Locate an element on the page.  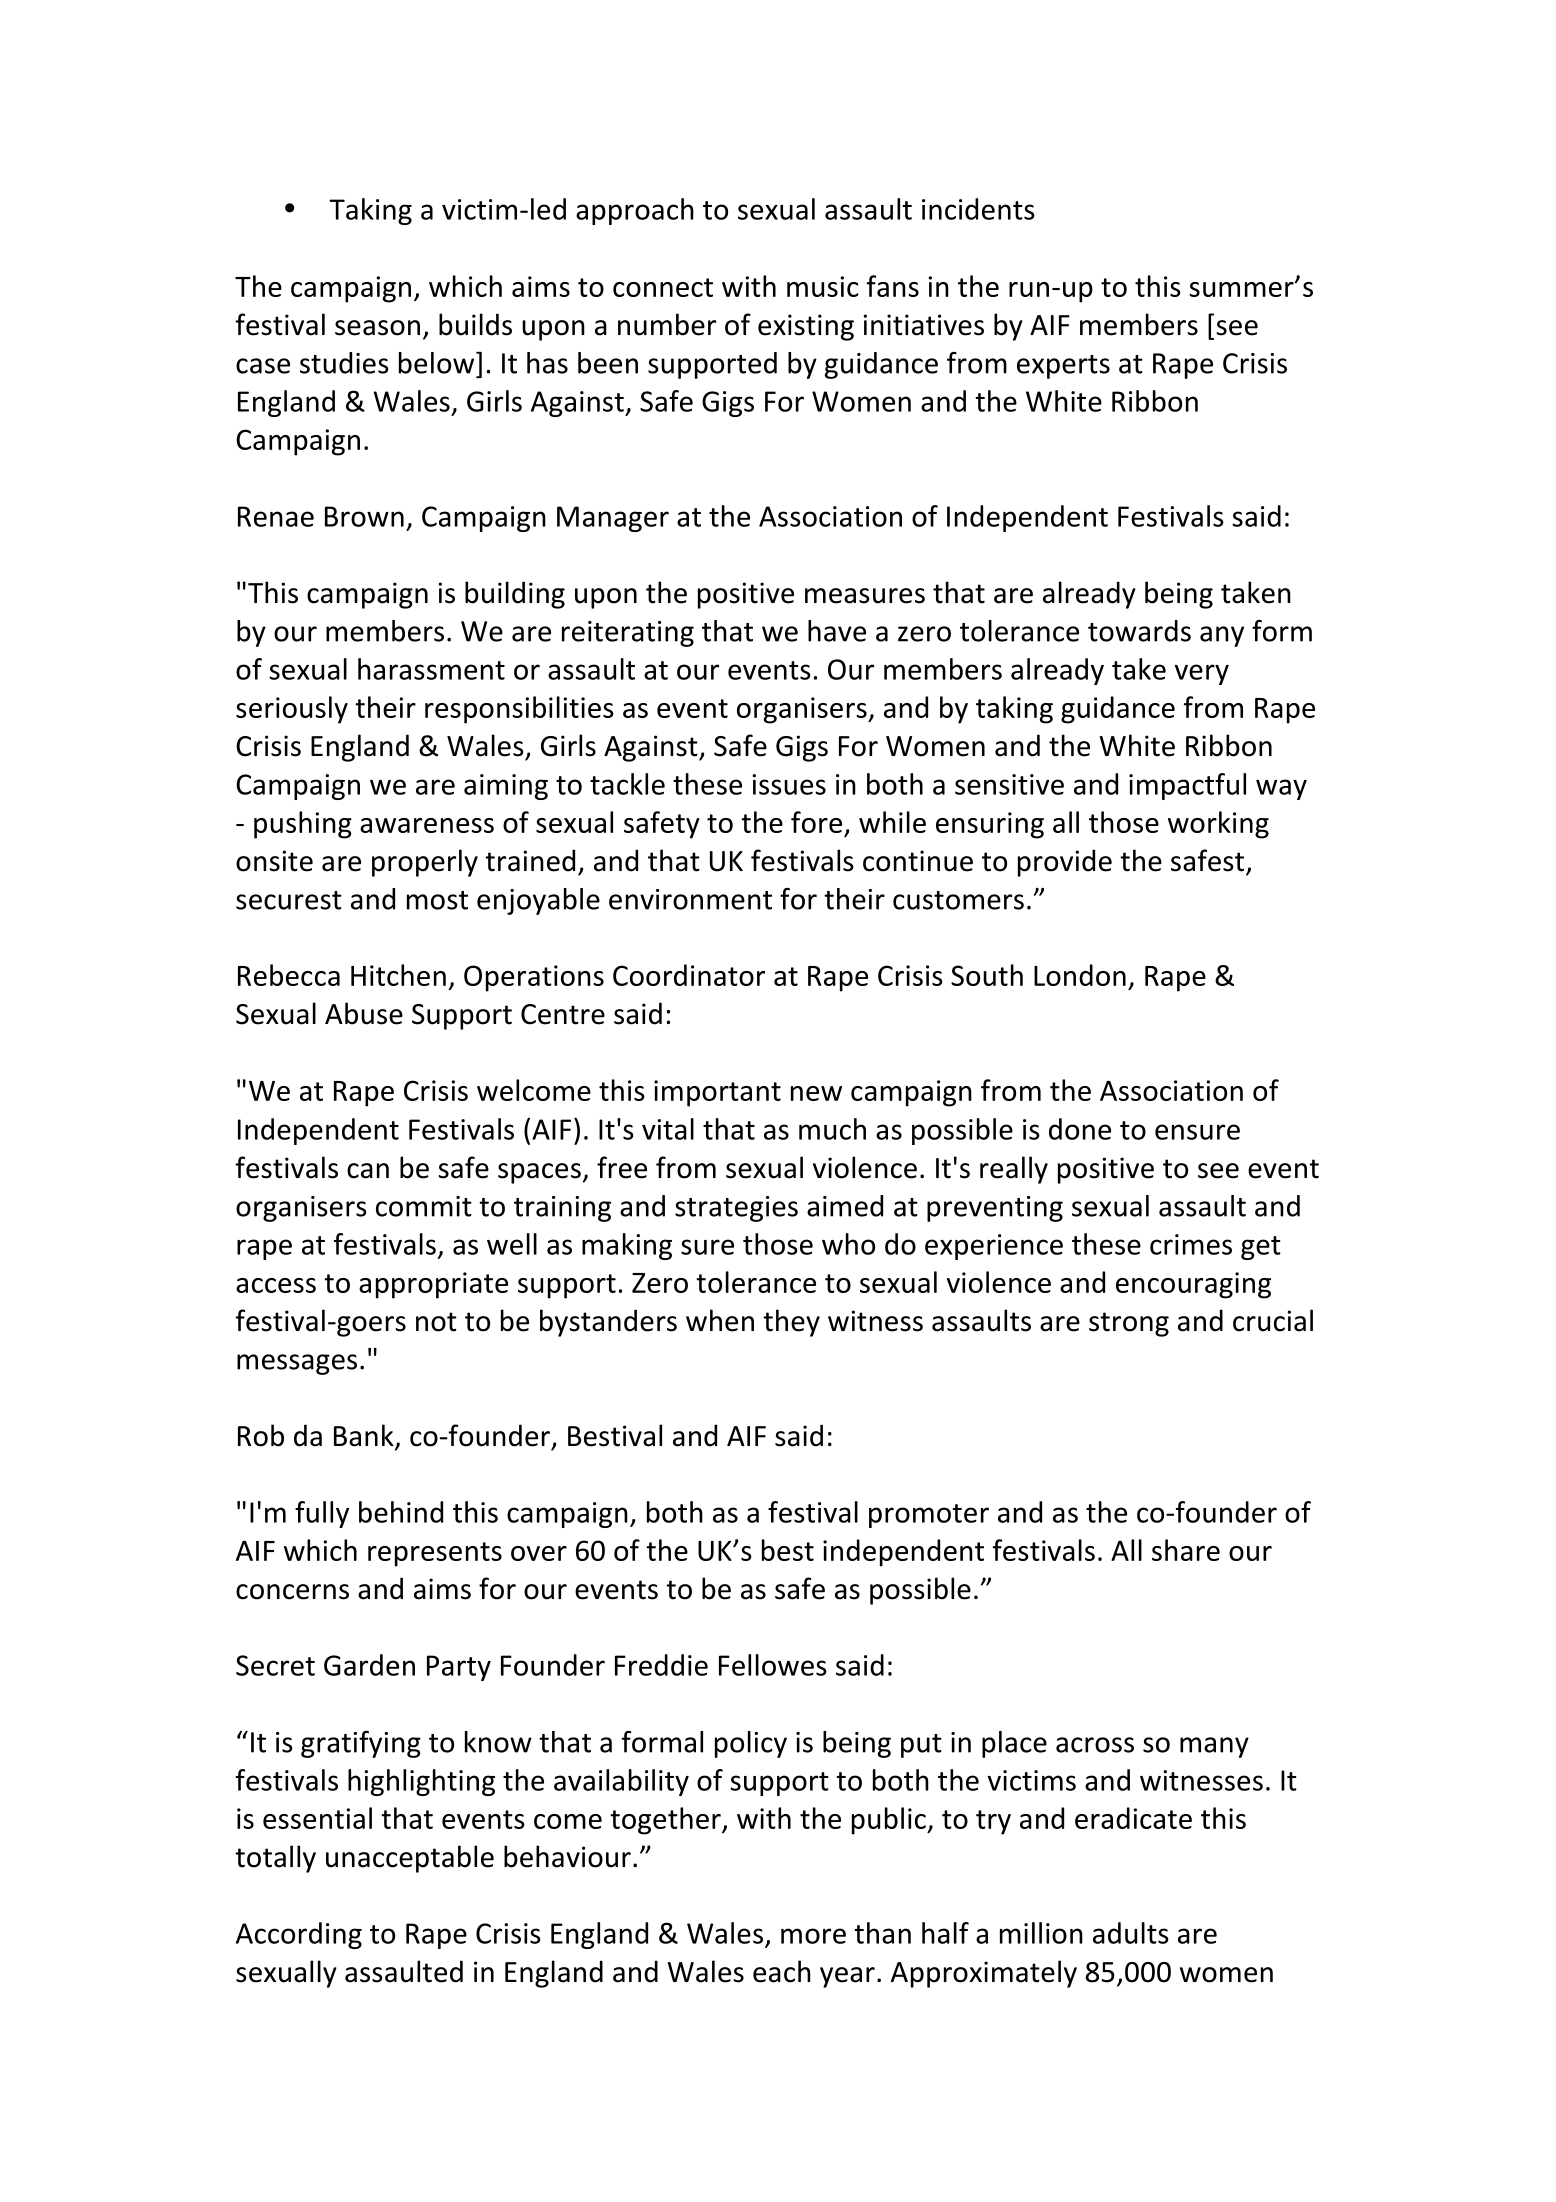
unacceptable is located at coordinates (410, 1859).
